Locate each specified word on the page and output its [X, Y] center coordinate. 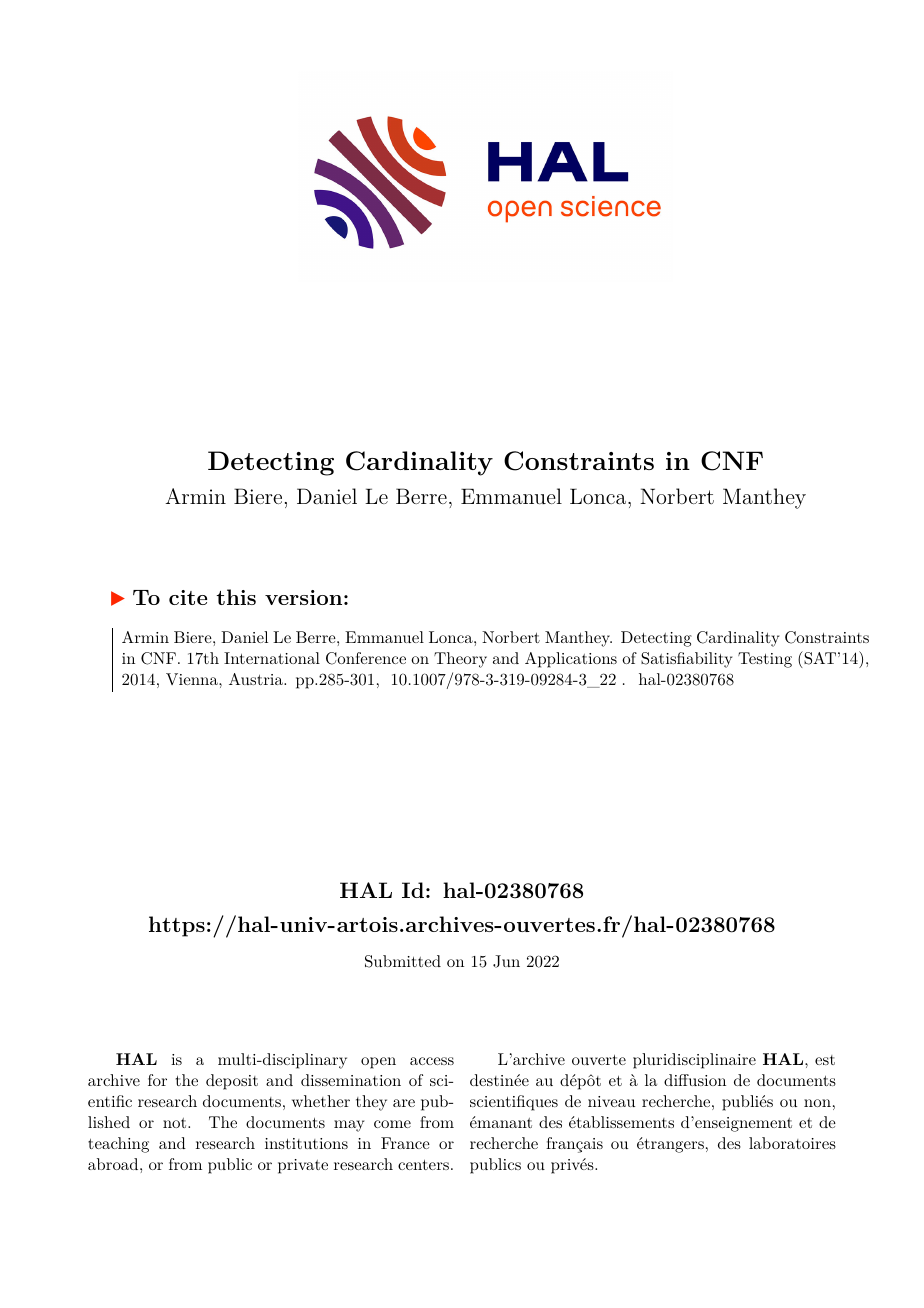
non [817, 1103]
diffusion [695, 1080]
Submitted [403, 961]
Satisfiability [686, 660]
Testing [765, 660]
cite [188, 597]
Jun [506, 961]
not [176, 1123]
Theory [460, 660]
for [157, 1080]
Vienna [193, 679]
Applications [571, 660]
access [432, 1061]
